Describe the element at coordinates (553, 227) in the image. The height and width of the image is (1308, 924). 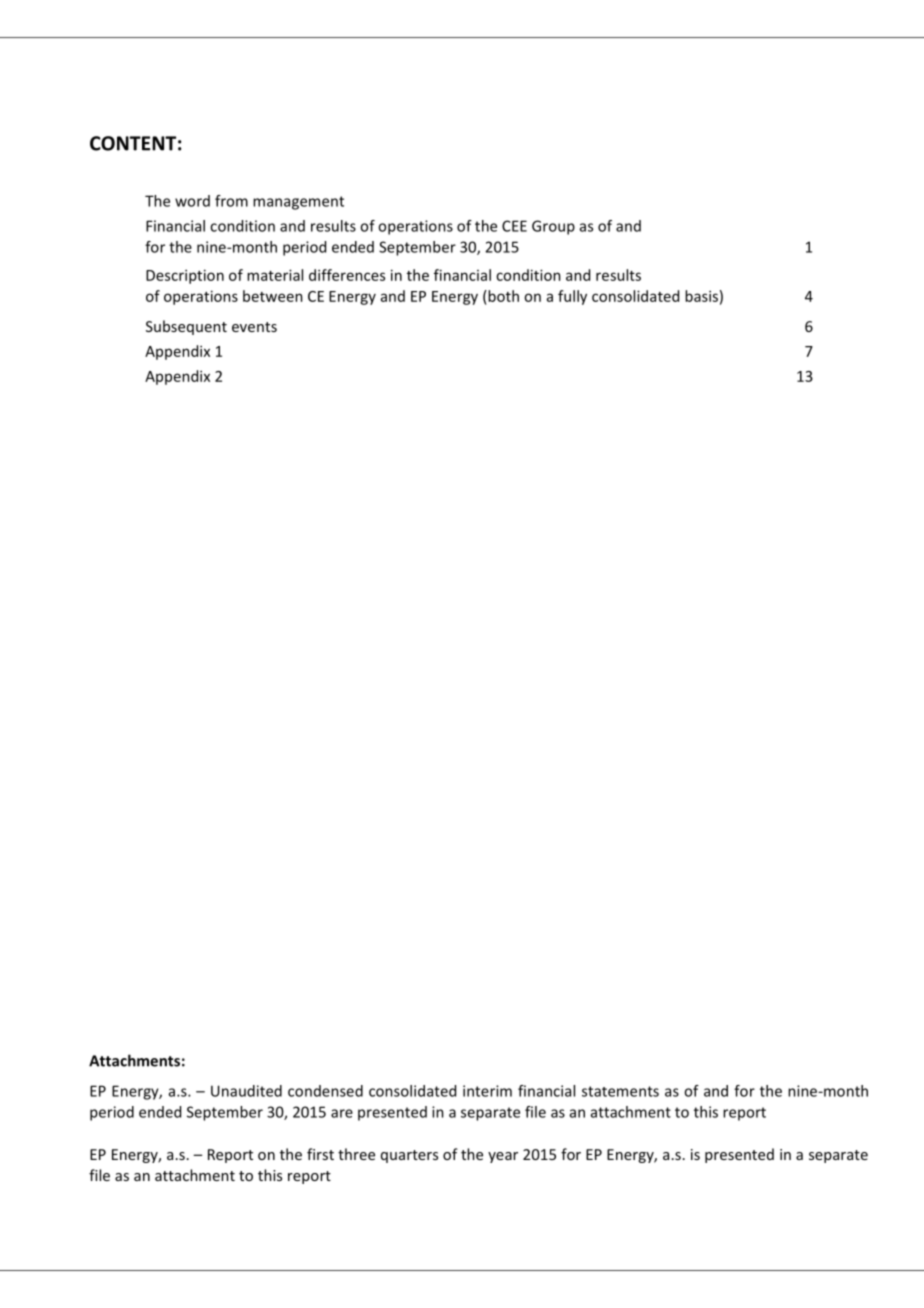
I see `Group` at that location.
